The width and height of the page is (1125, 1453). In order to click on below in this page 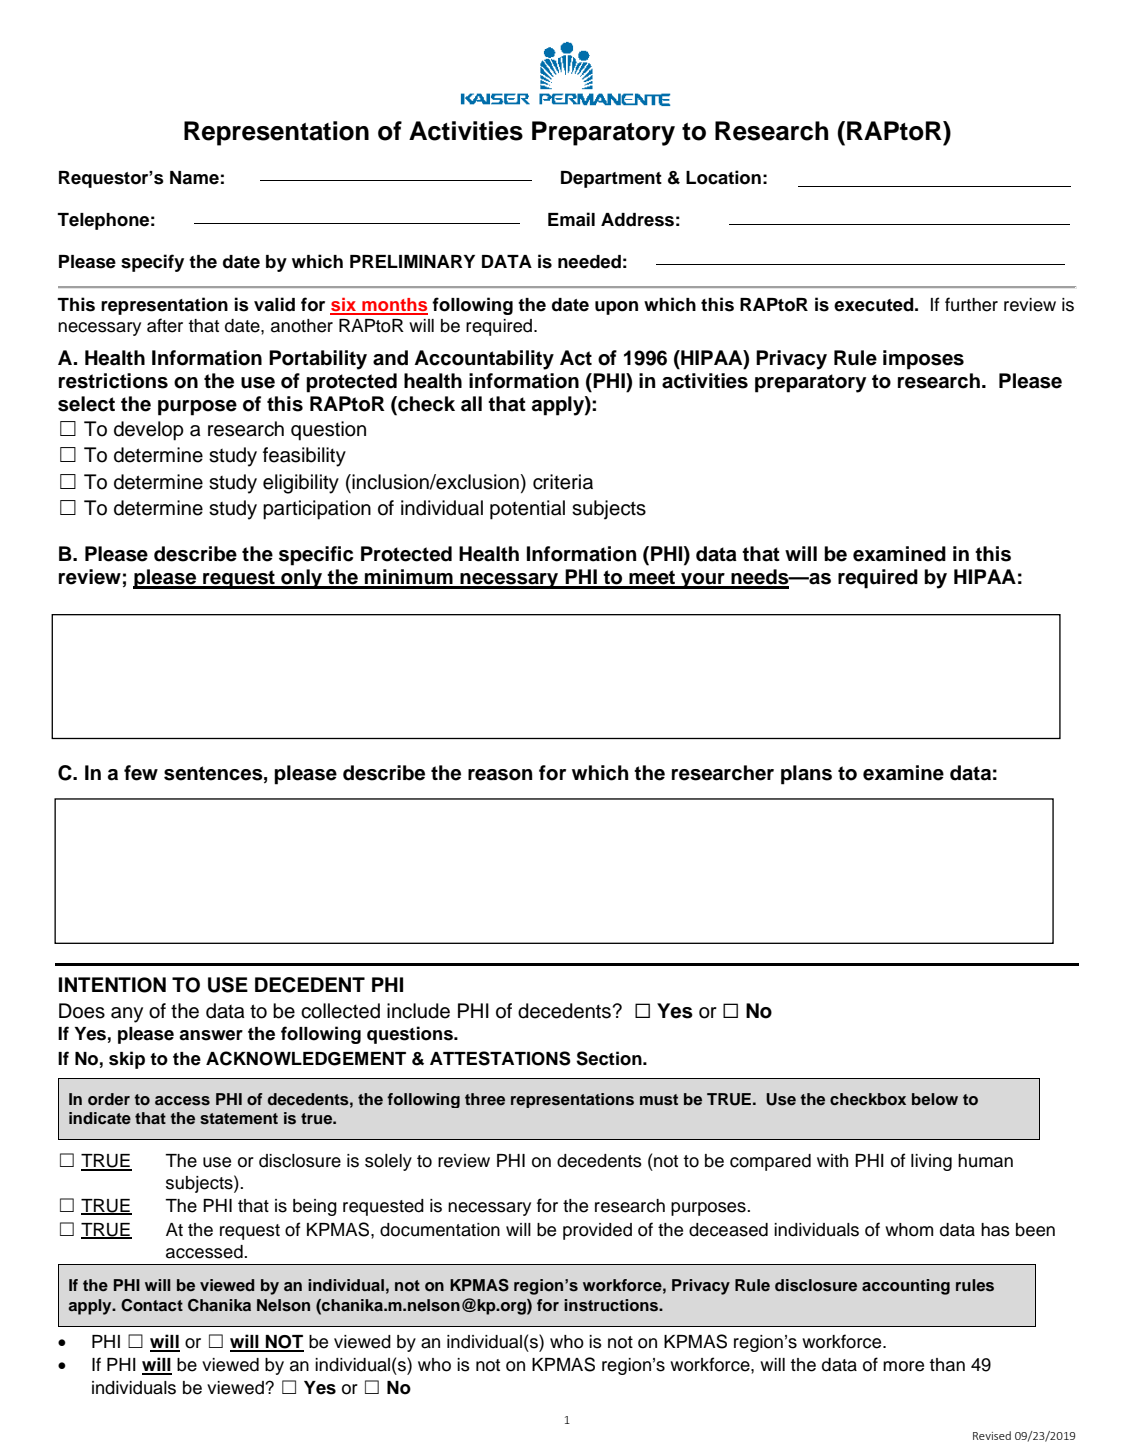, I will do `click(935, 1099)`.
